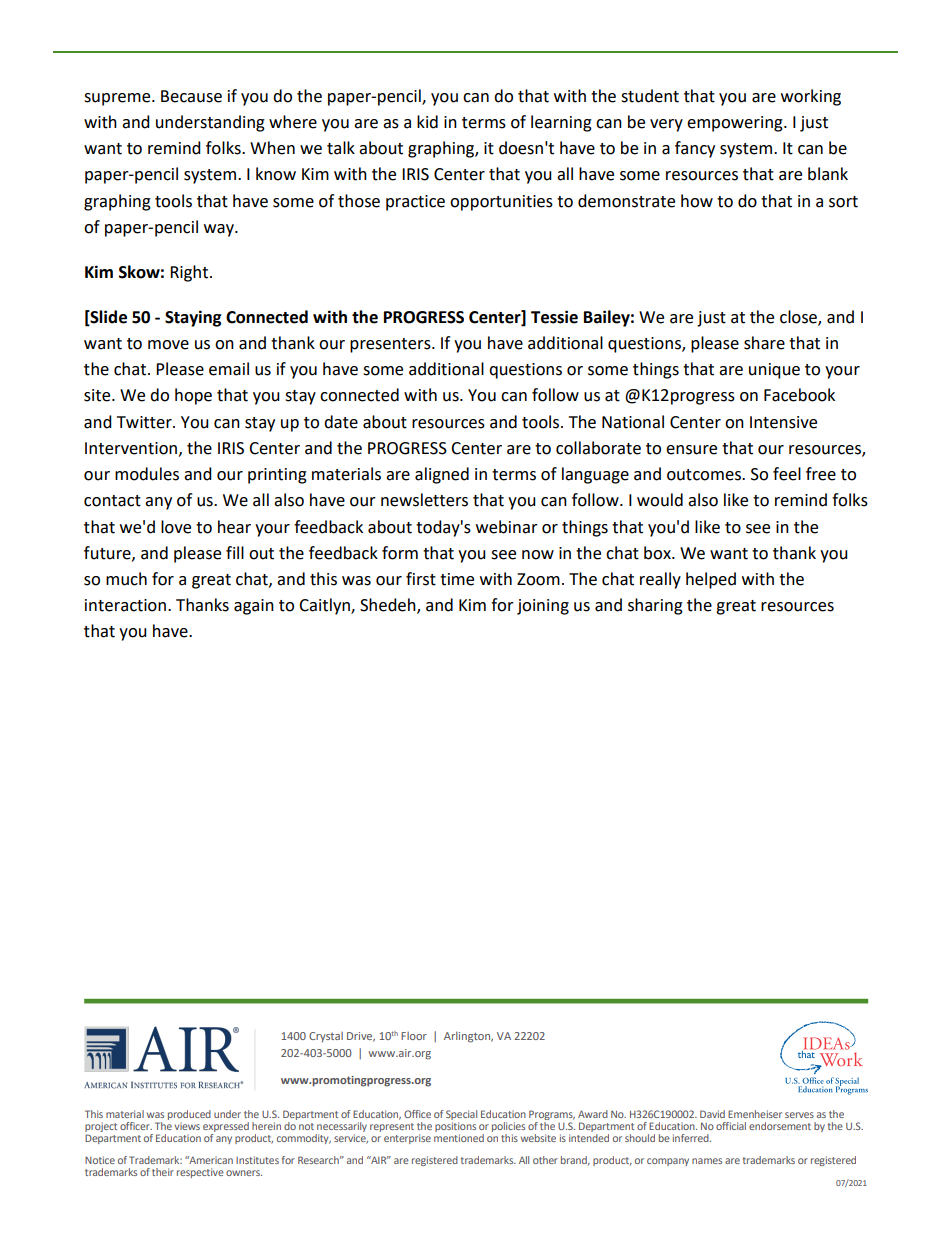 The image size is (952, 1233). Describe the element at coordinates (427, 122) in the screenshot. I see `kid` at that location.
